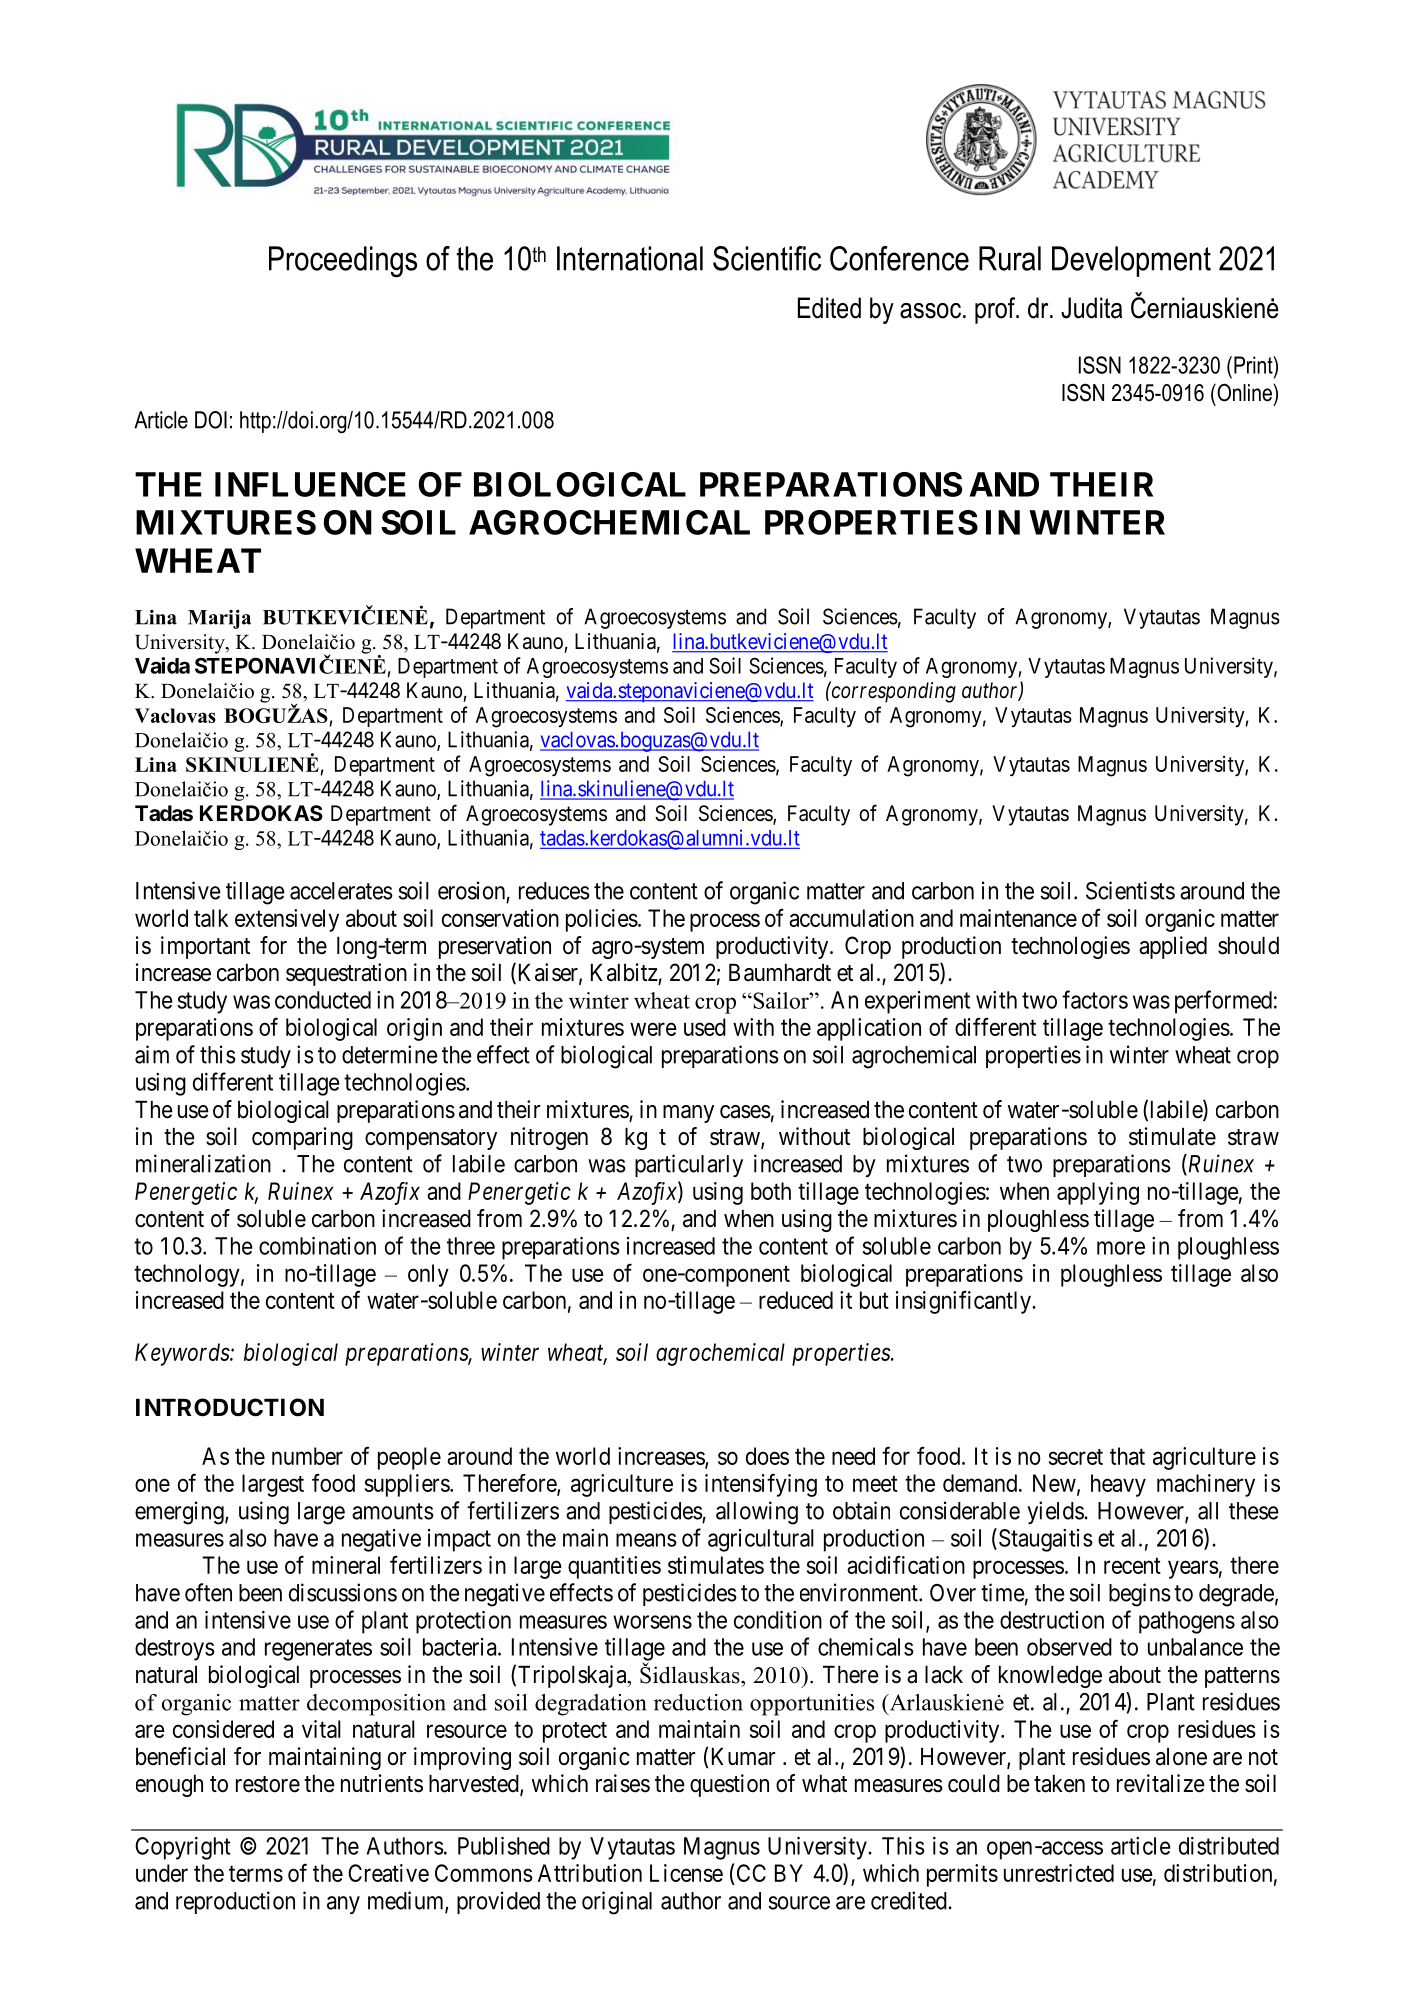  I want to click on restore, so click(268, 1784).
